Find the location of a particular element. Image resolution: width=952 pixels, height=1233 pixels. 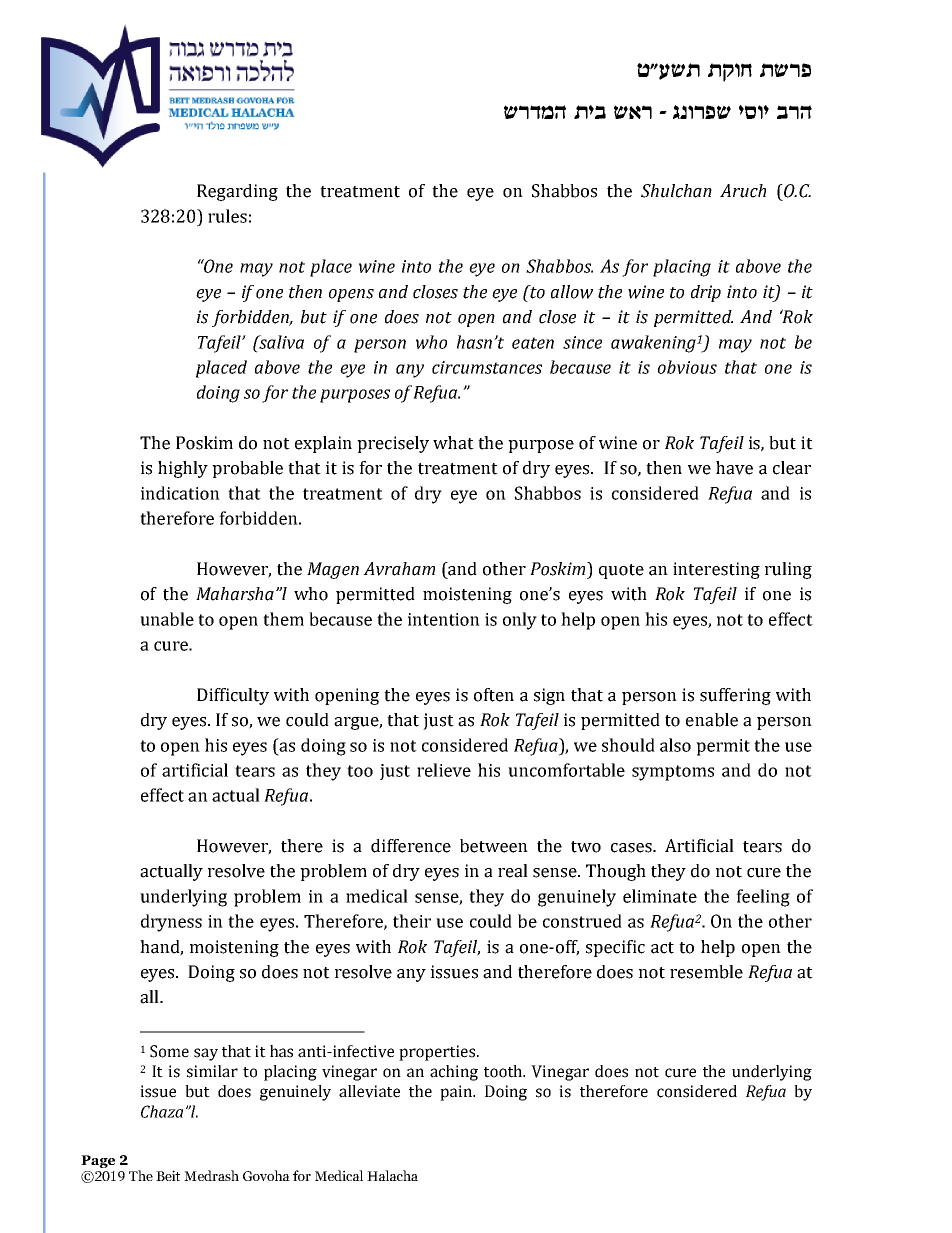

Difficulty is located at coordinates (233, 696).
